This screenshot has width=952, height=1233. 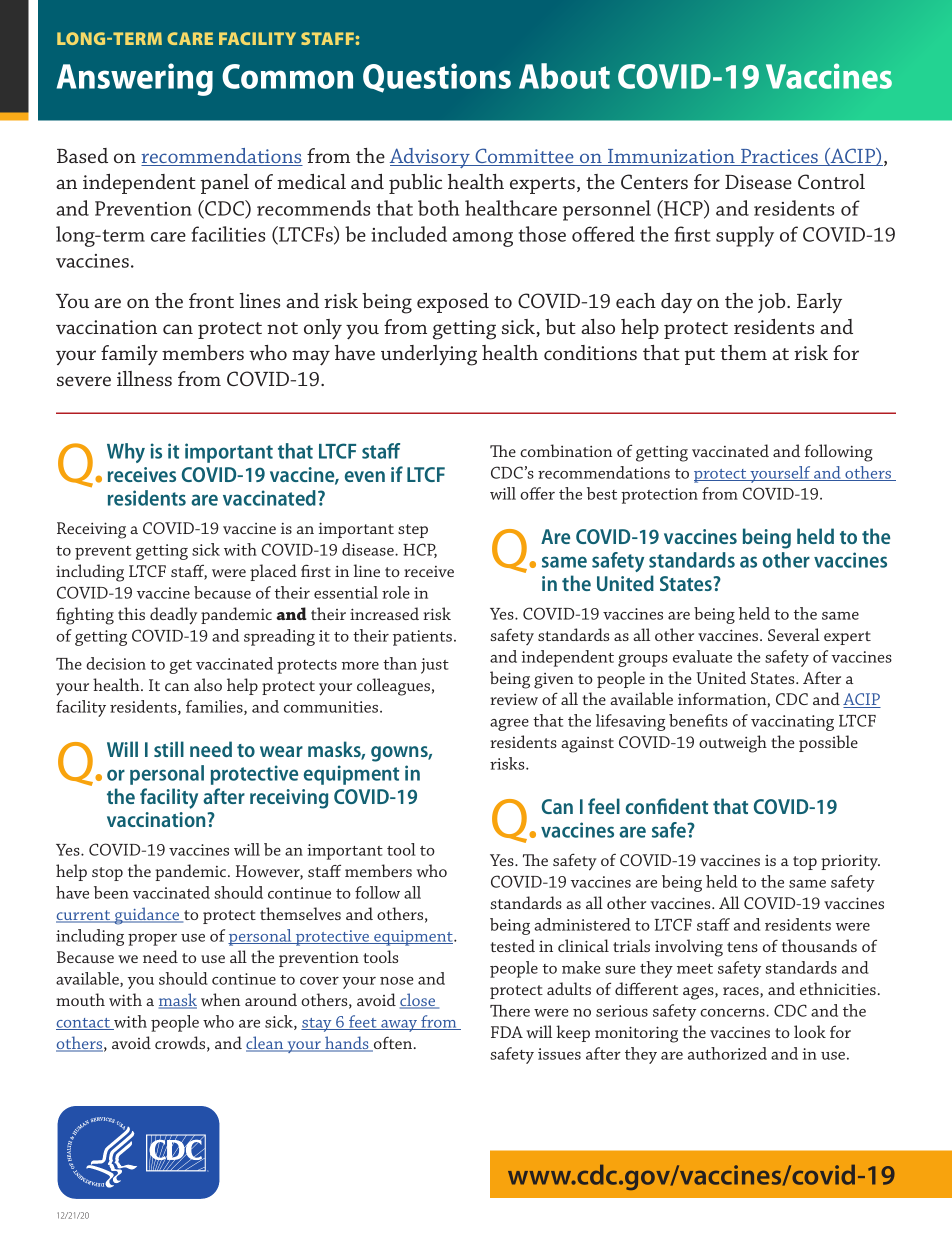 What do you see at coordinates (780, 157) in the screenshot?
I see `Practices` at bounding box center [780, 157].
